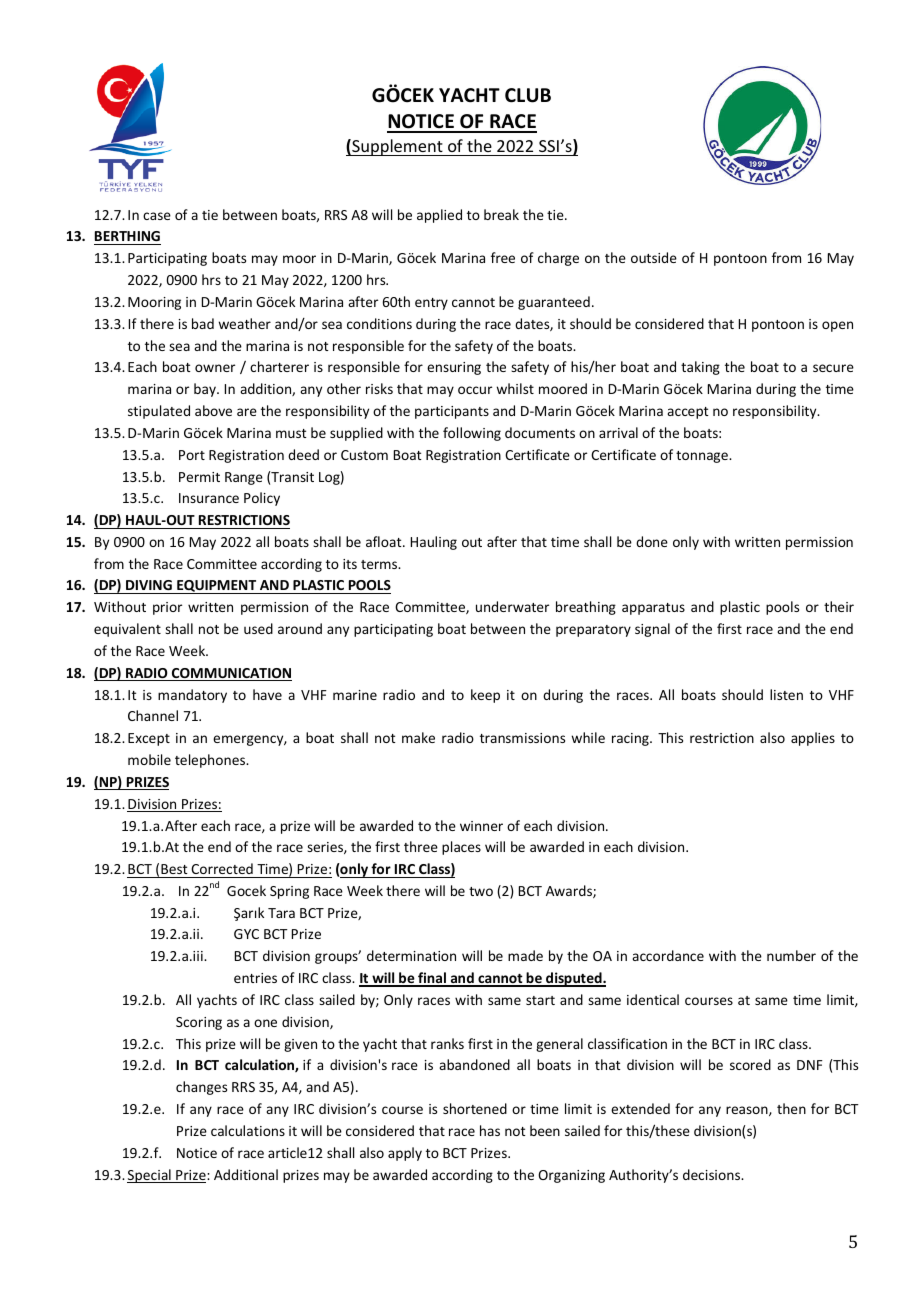 The width and height of the screenshot is (924, 1308). Describe the element at coordinates (713, 1174) in the screenshot. I see `decisions` at that location.
